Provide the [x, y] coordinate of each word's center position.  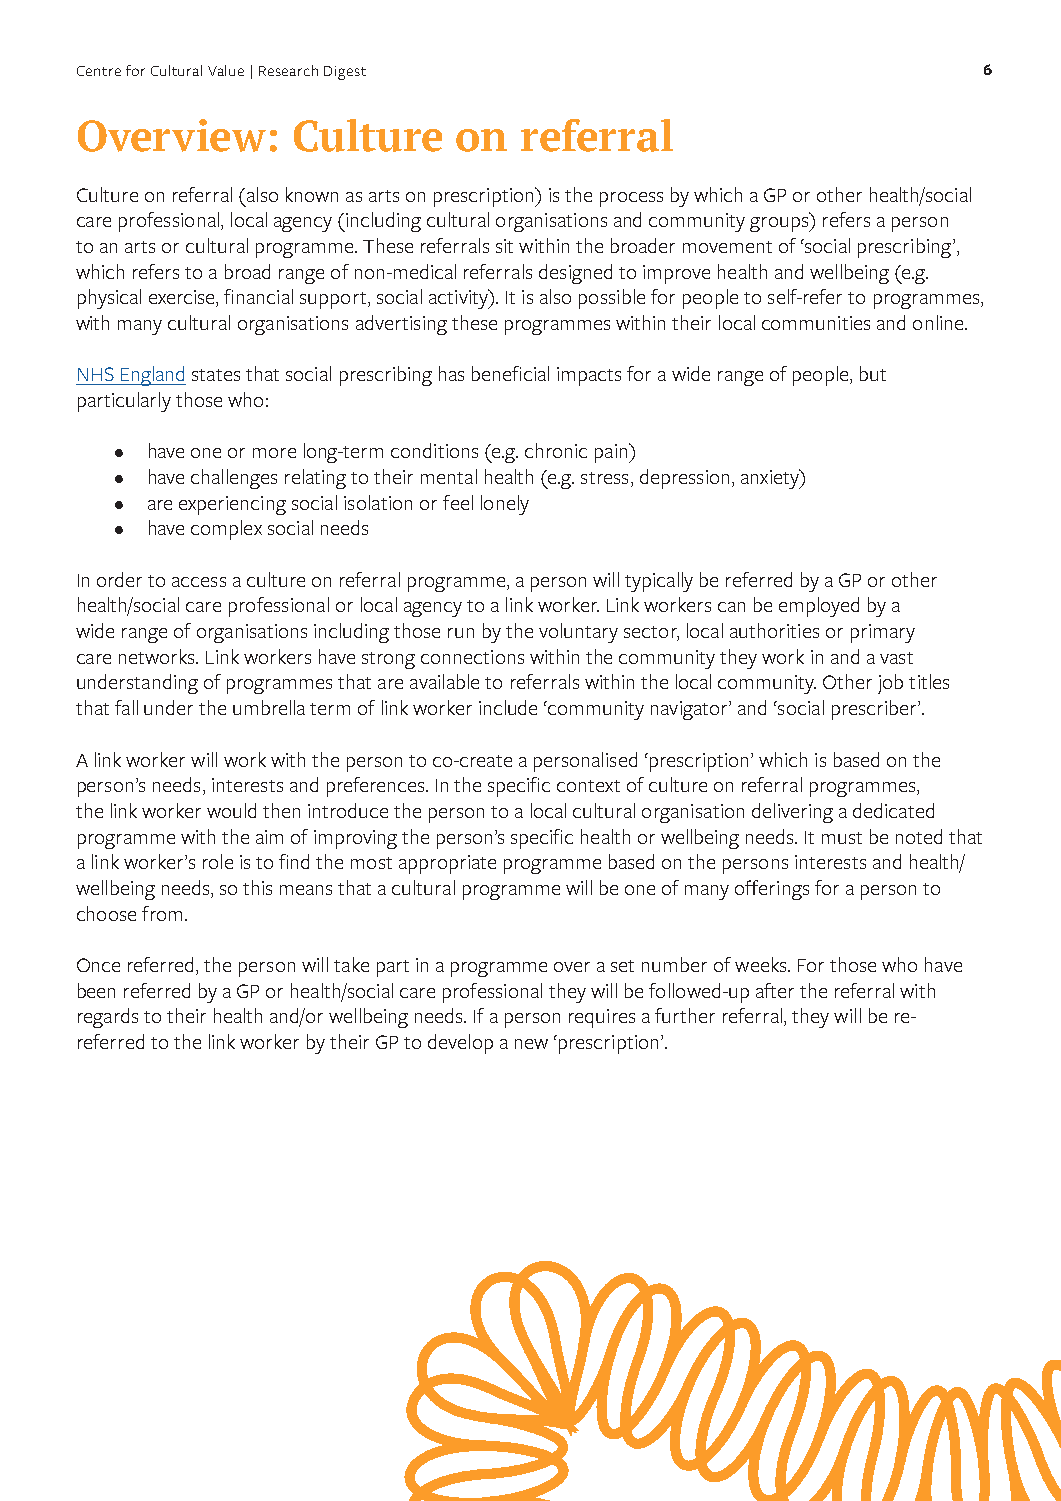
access [199, 582]
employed [819, 607]
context [588, 786]
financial [258, 296]
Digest [345, 73]
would [231, 810]
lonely [505, 505]
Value [226, 70]
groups [780, 224]
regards [108, 1018]
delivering [792, 813]
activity [460, 299]
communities [816, 323]
